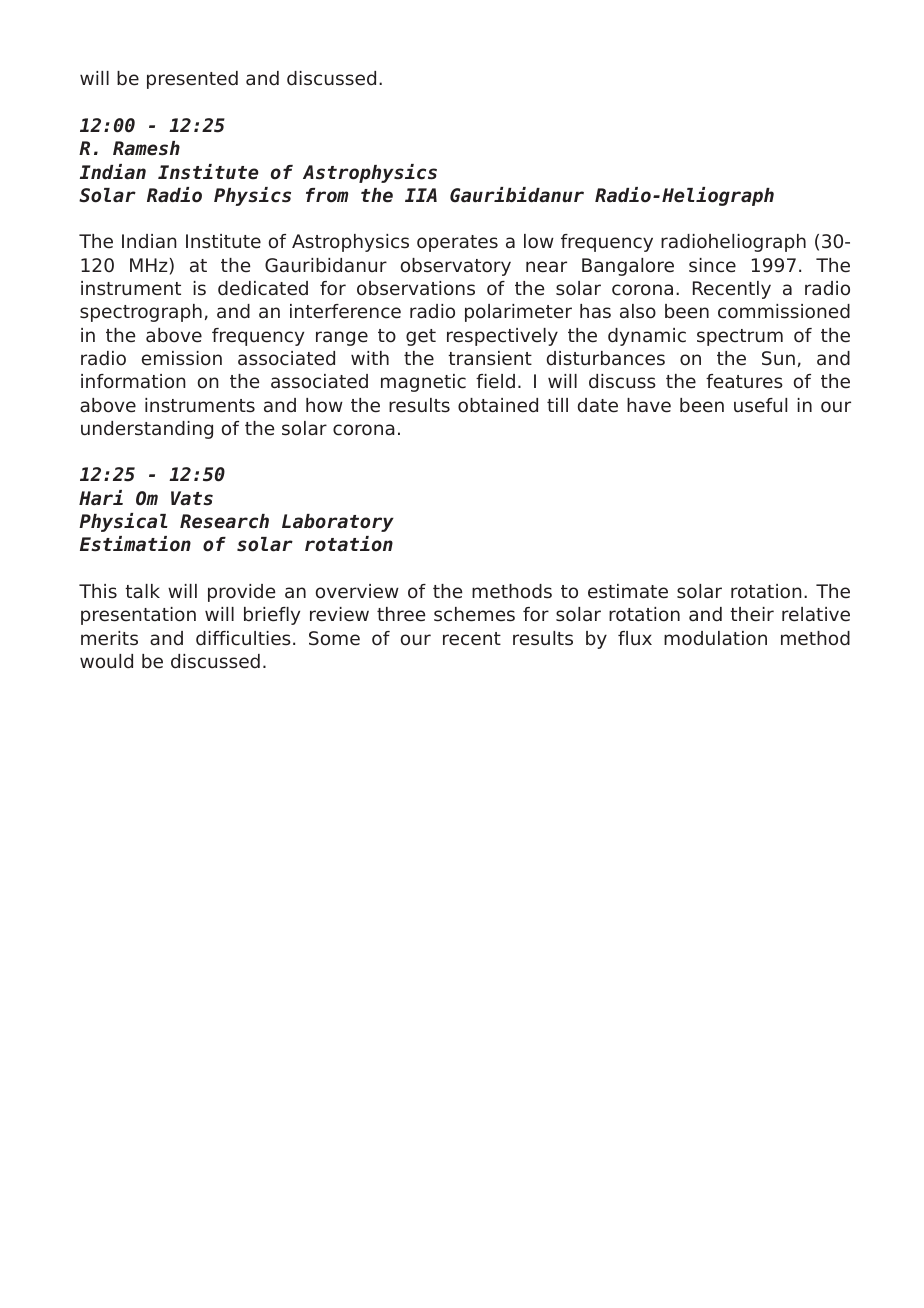  What do you see at coordinates (744, 381) in the screenshot?
I see `features` at bounding box center [744, 381].
